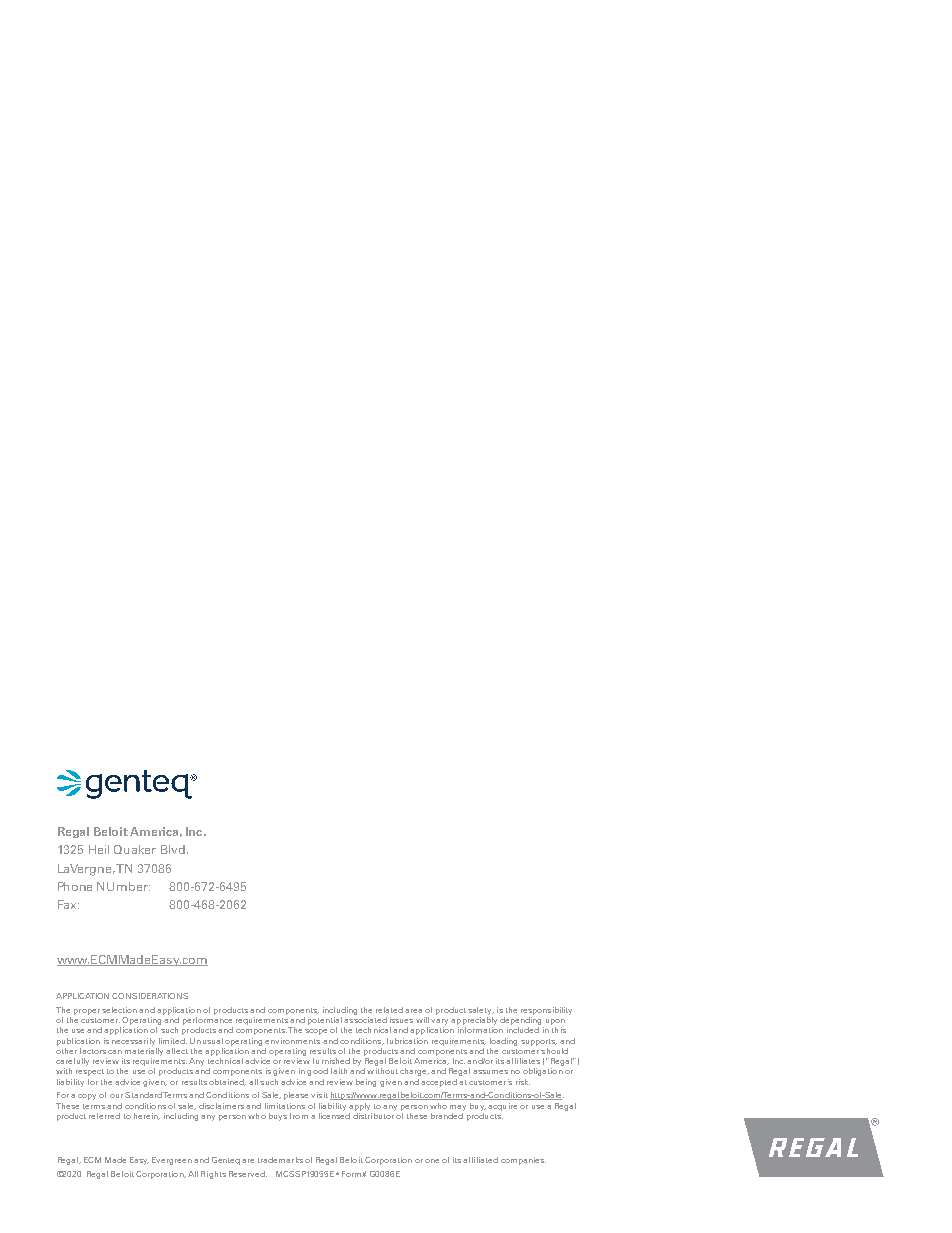  I want to click on Blvd, so click(174, 849).
